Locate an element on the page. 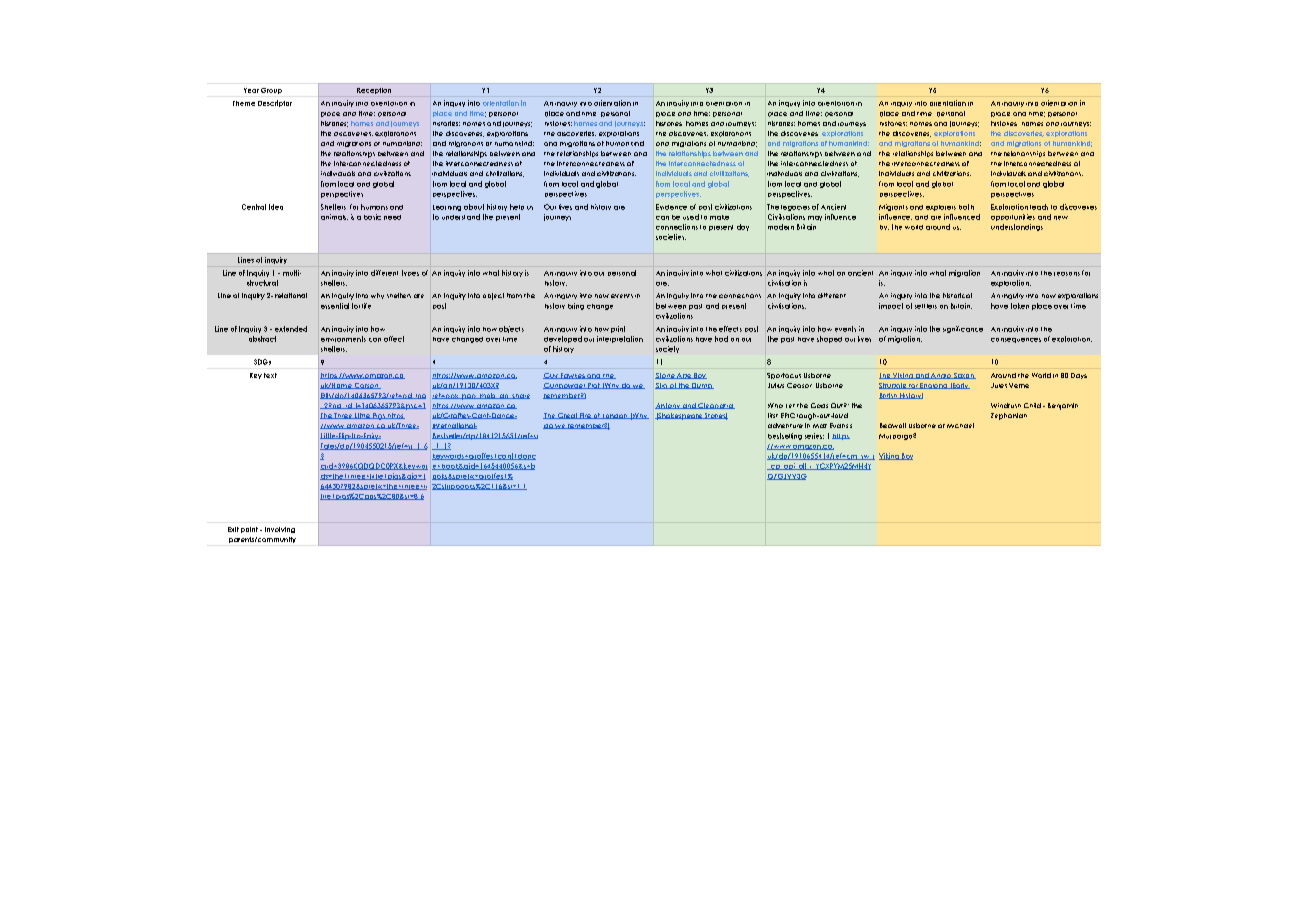 This image has height=924, width=1308. Descriptor is located at coordinates (275, 103).
